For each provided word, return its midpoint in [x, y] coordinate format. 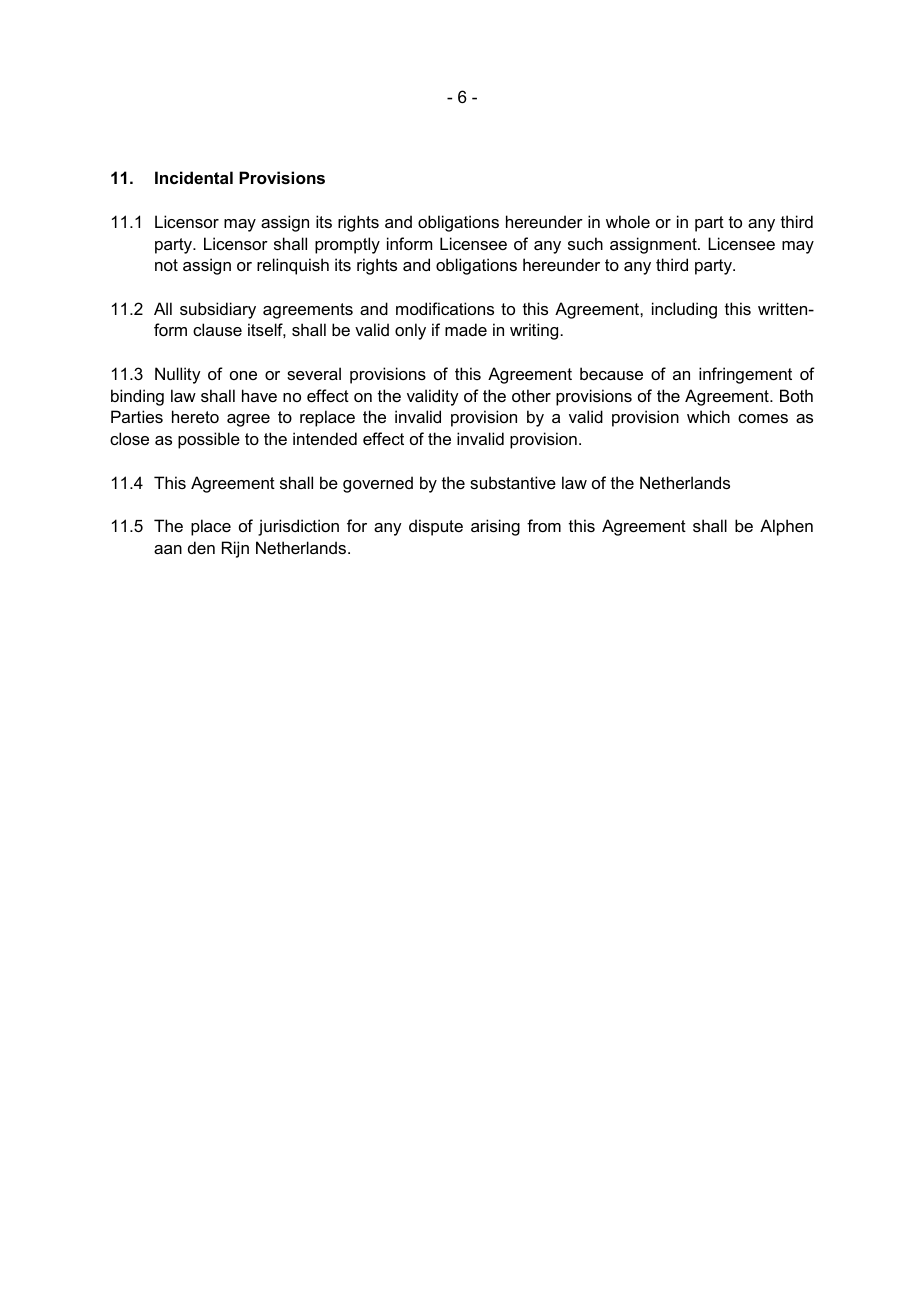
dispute [436, 527]
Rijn [235, 549]
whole [628, 221]
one [243, 375]
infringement [745, 375]
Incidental [194, 177]
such [585, 243]
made [466, 329]
